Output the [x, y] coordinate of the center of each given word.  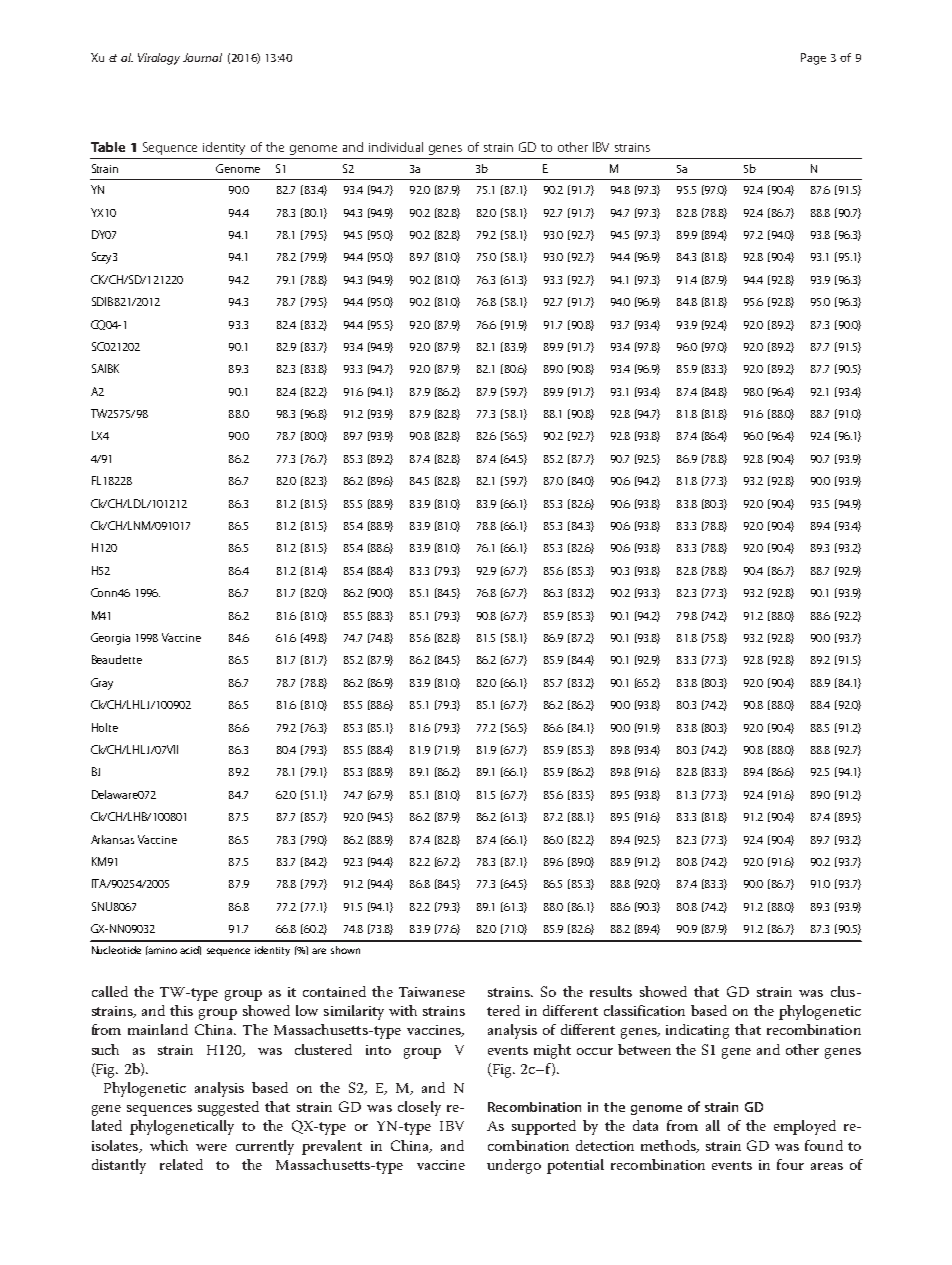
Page [813, 59]
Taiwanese [432, 992]
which [169, 1145]
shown [345, 950]
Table [108, 147]
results [611, 991]
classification [644, 1010]
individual [396, 147]
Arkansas [112, 839]
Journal [202, 57]
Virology [159, 59]
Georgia [110, 639]
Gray [102, 684]
